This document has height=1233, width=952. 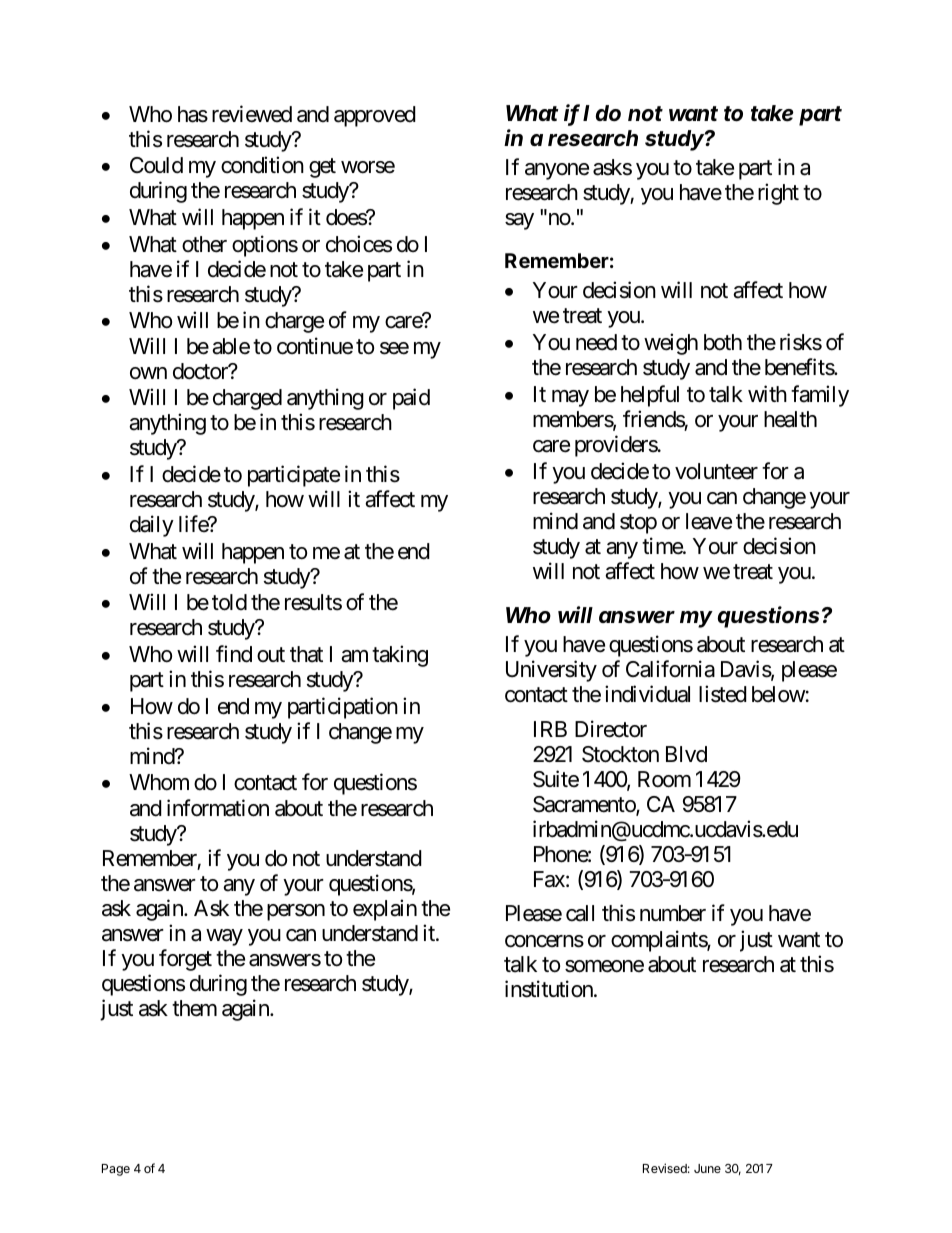 I want to click on paid, so click(x=411, y=399).
